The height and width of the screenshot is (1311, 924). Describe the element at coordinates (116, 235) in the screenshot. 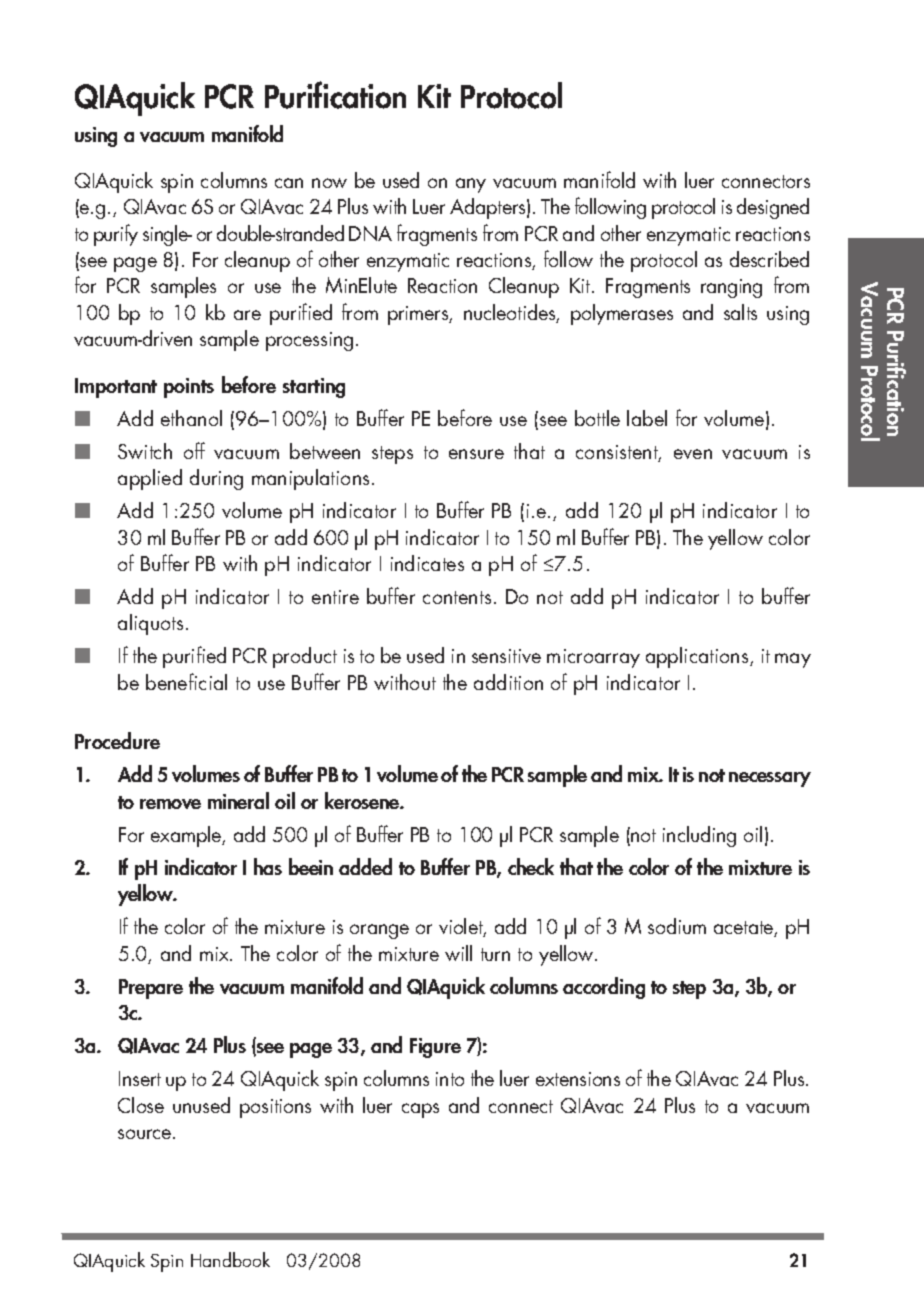

I see `purify` at that location.
